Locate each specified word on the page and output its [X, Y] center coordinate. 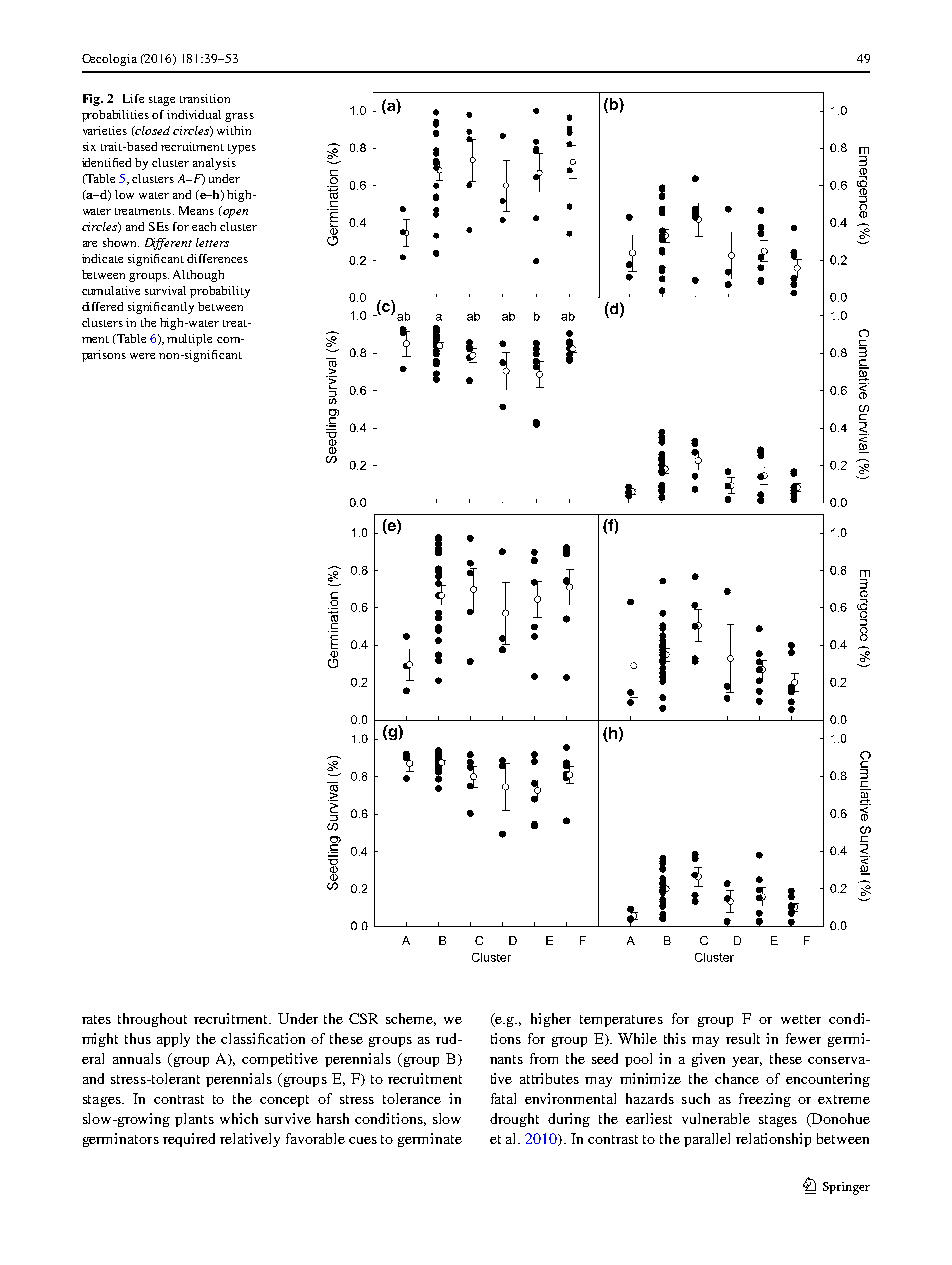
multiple [189, 340]
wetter [801, 1019]
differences [217, 258]
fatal [503, 1098]
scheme [411, 1019]
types [242, 149]
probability [220, 292]
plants [194, 1120]
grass [239, 117]
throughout [152, 1020]
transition [205, 98]
